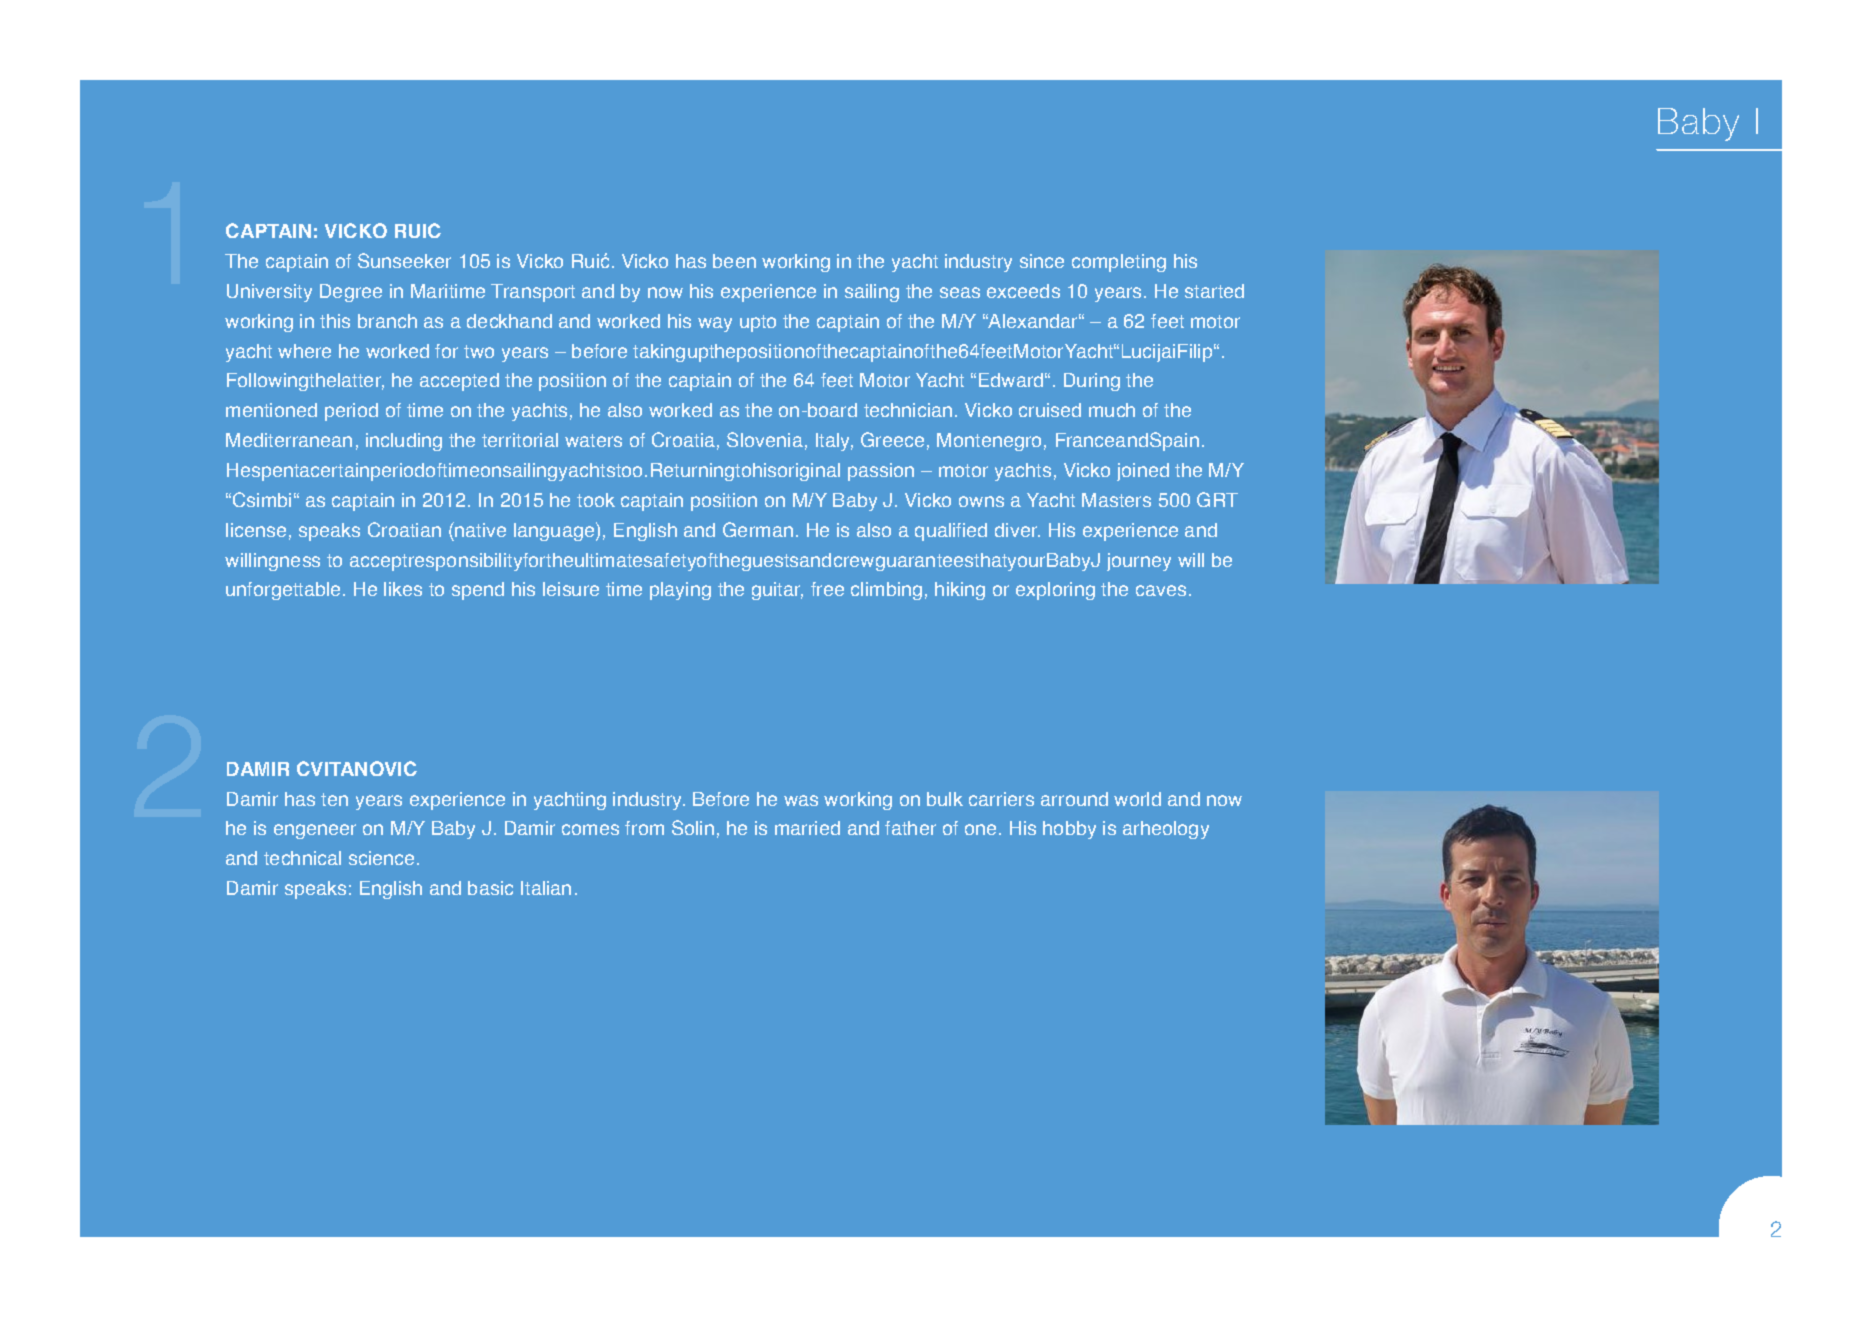 The image size is (1862, 1317). What do you see at coordinates (383, 858) in the image?
I see `science` at bounding box center [383, 858].
